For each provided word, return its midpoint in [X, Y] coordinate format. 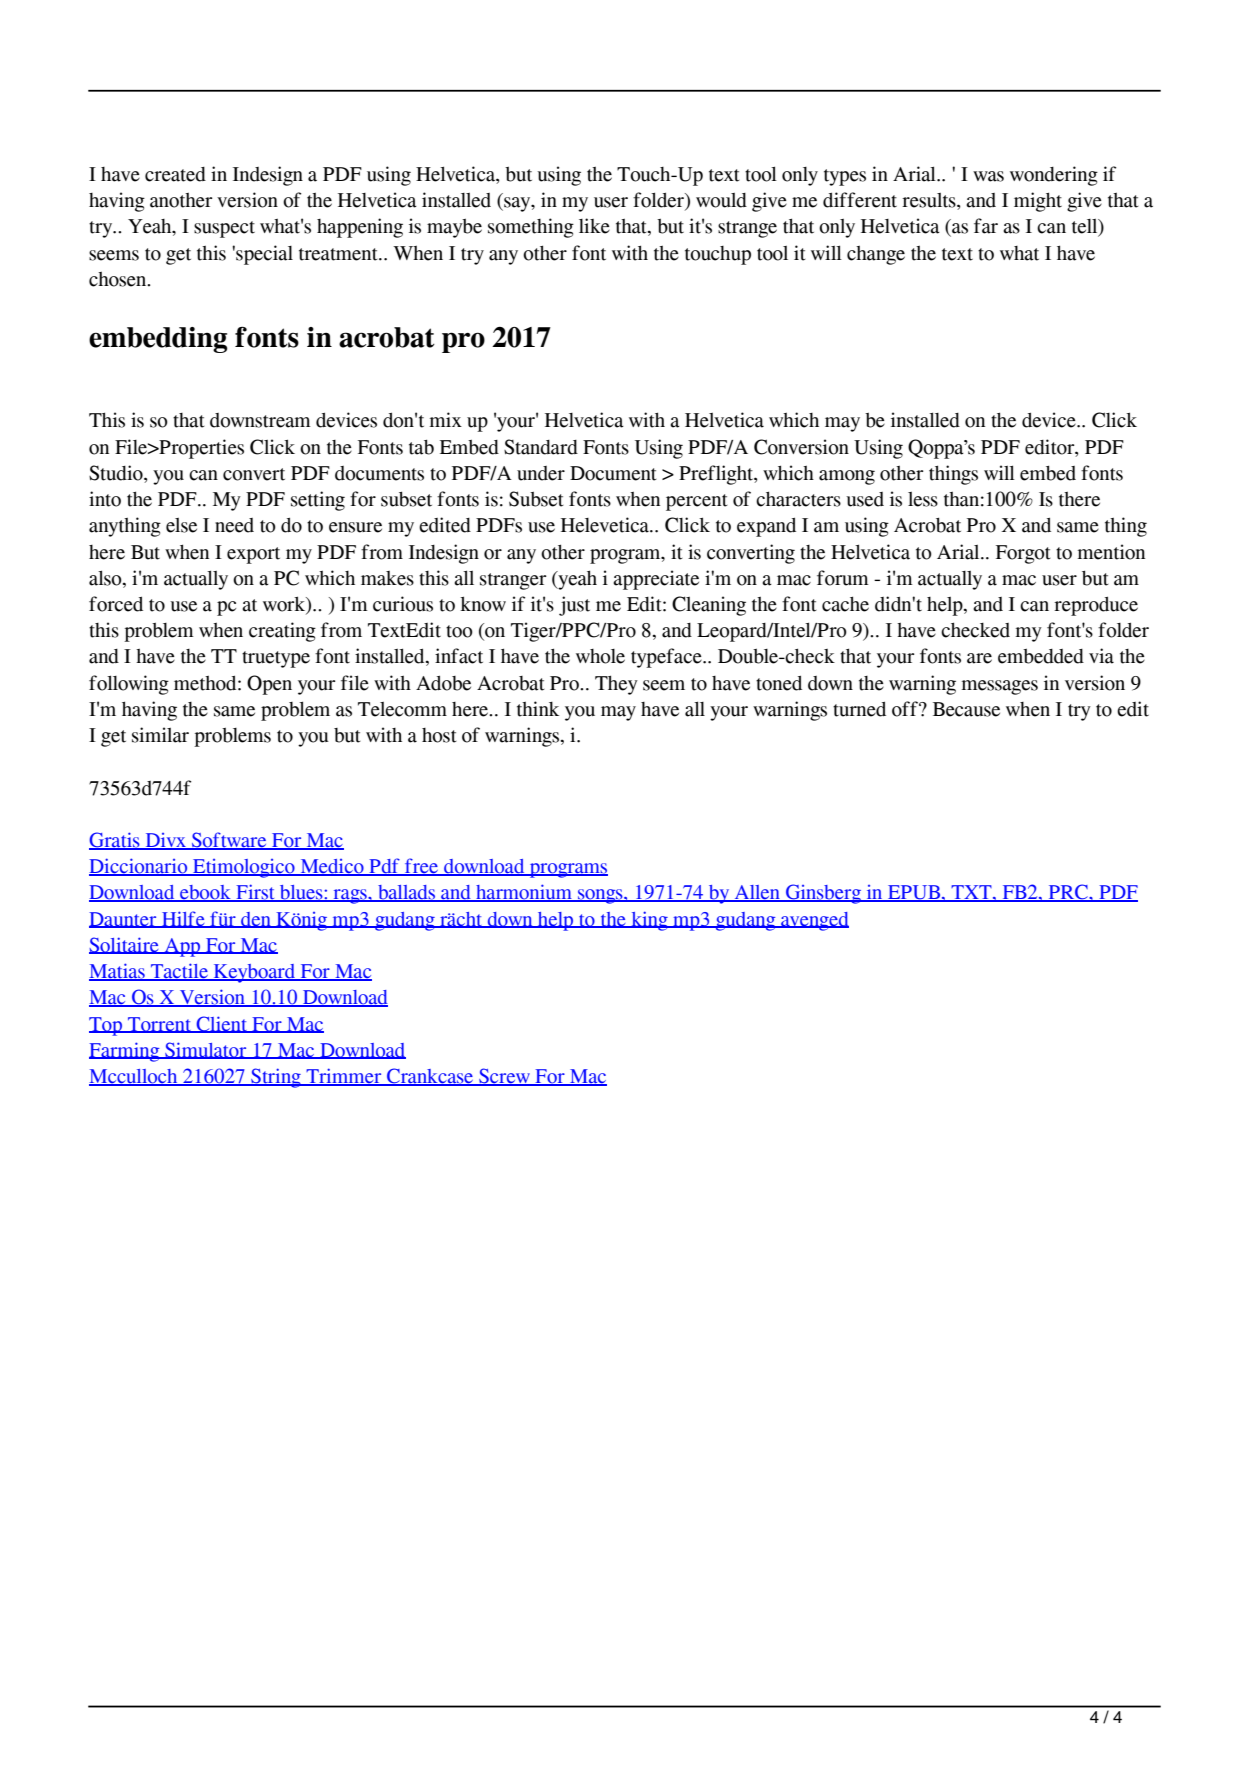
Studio [117, 474]
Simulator [206, 1050]
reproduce [1096, 606]
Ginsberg [823, 894]
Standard [541, 447]
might [1038, 202]
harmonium [524, 893]
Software [229, 841]
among [847, 477]
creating [282, 632]
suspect [224, 229]
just [574, 606]
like [594, 226]
